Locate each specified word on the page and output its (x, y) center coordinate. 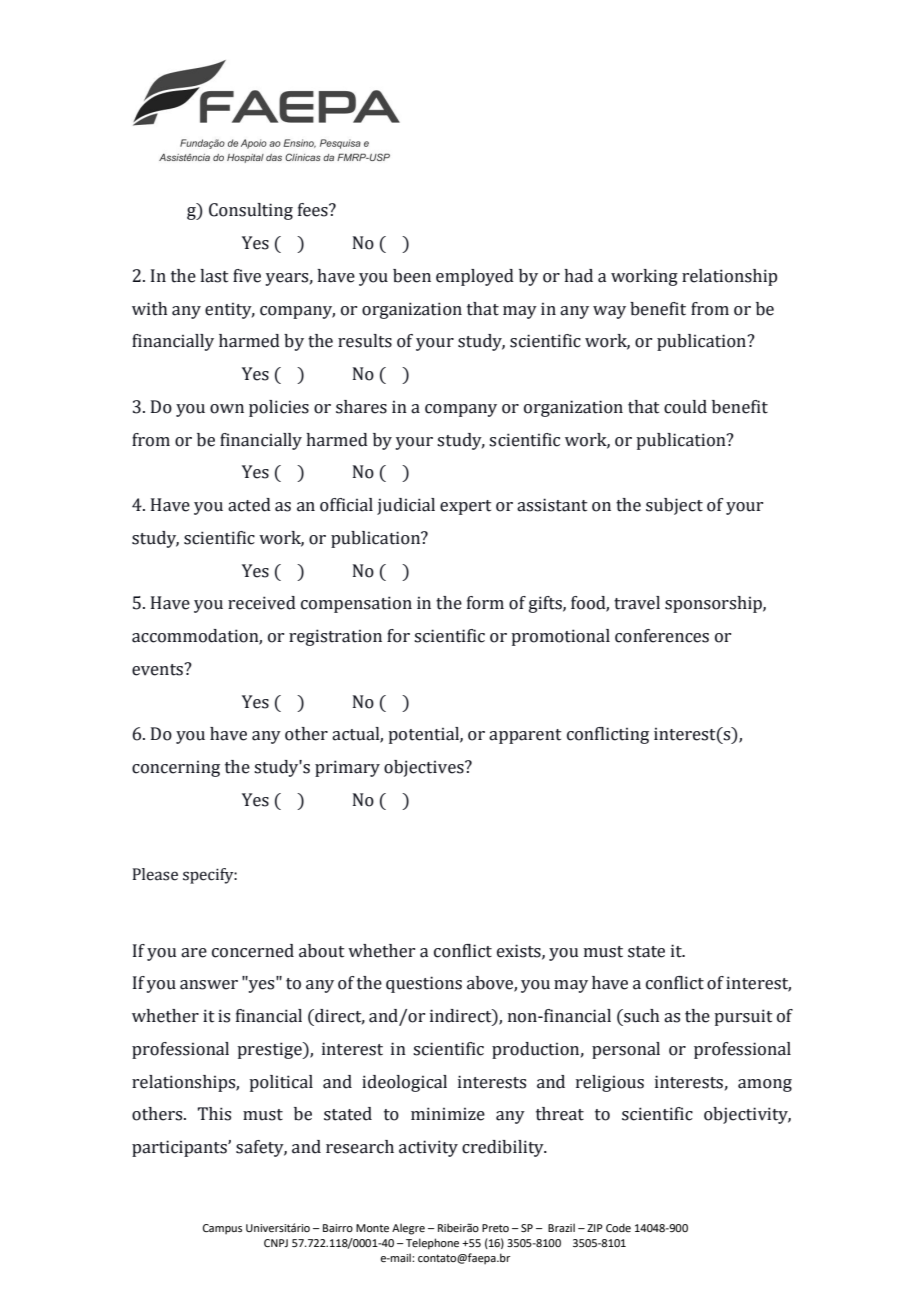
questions (424, 984)
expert (466, 507)
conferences (662, 636)
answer (209, 985)
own (227, 409)
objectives (425, 768)
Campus (222, 1229)
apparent (525, 736)
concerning (176, 769)
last (214, 276)
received (262, 603)
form (485, 603)
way (609, 312)
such (640, 1016)
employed (475, 277)
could (685, 407)
